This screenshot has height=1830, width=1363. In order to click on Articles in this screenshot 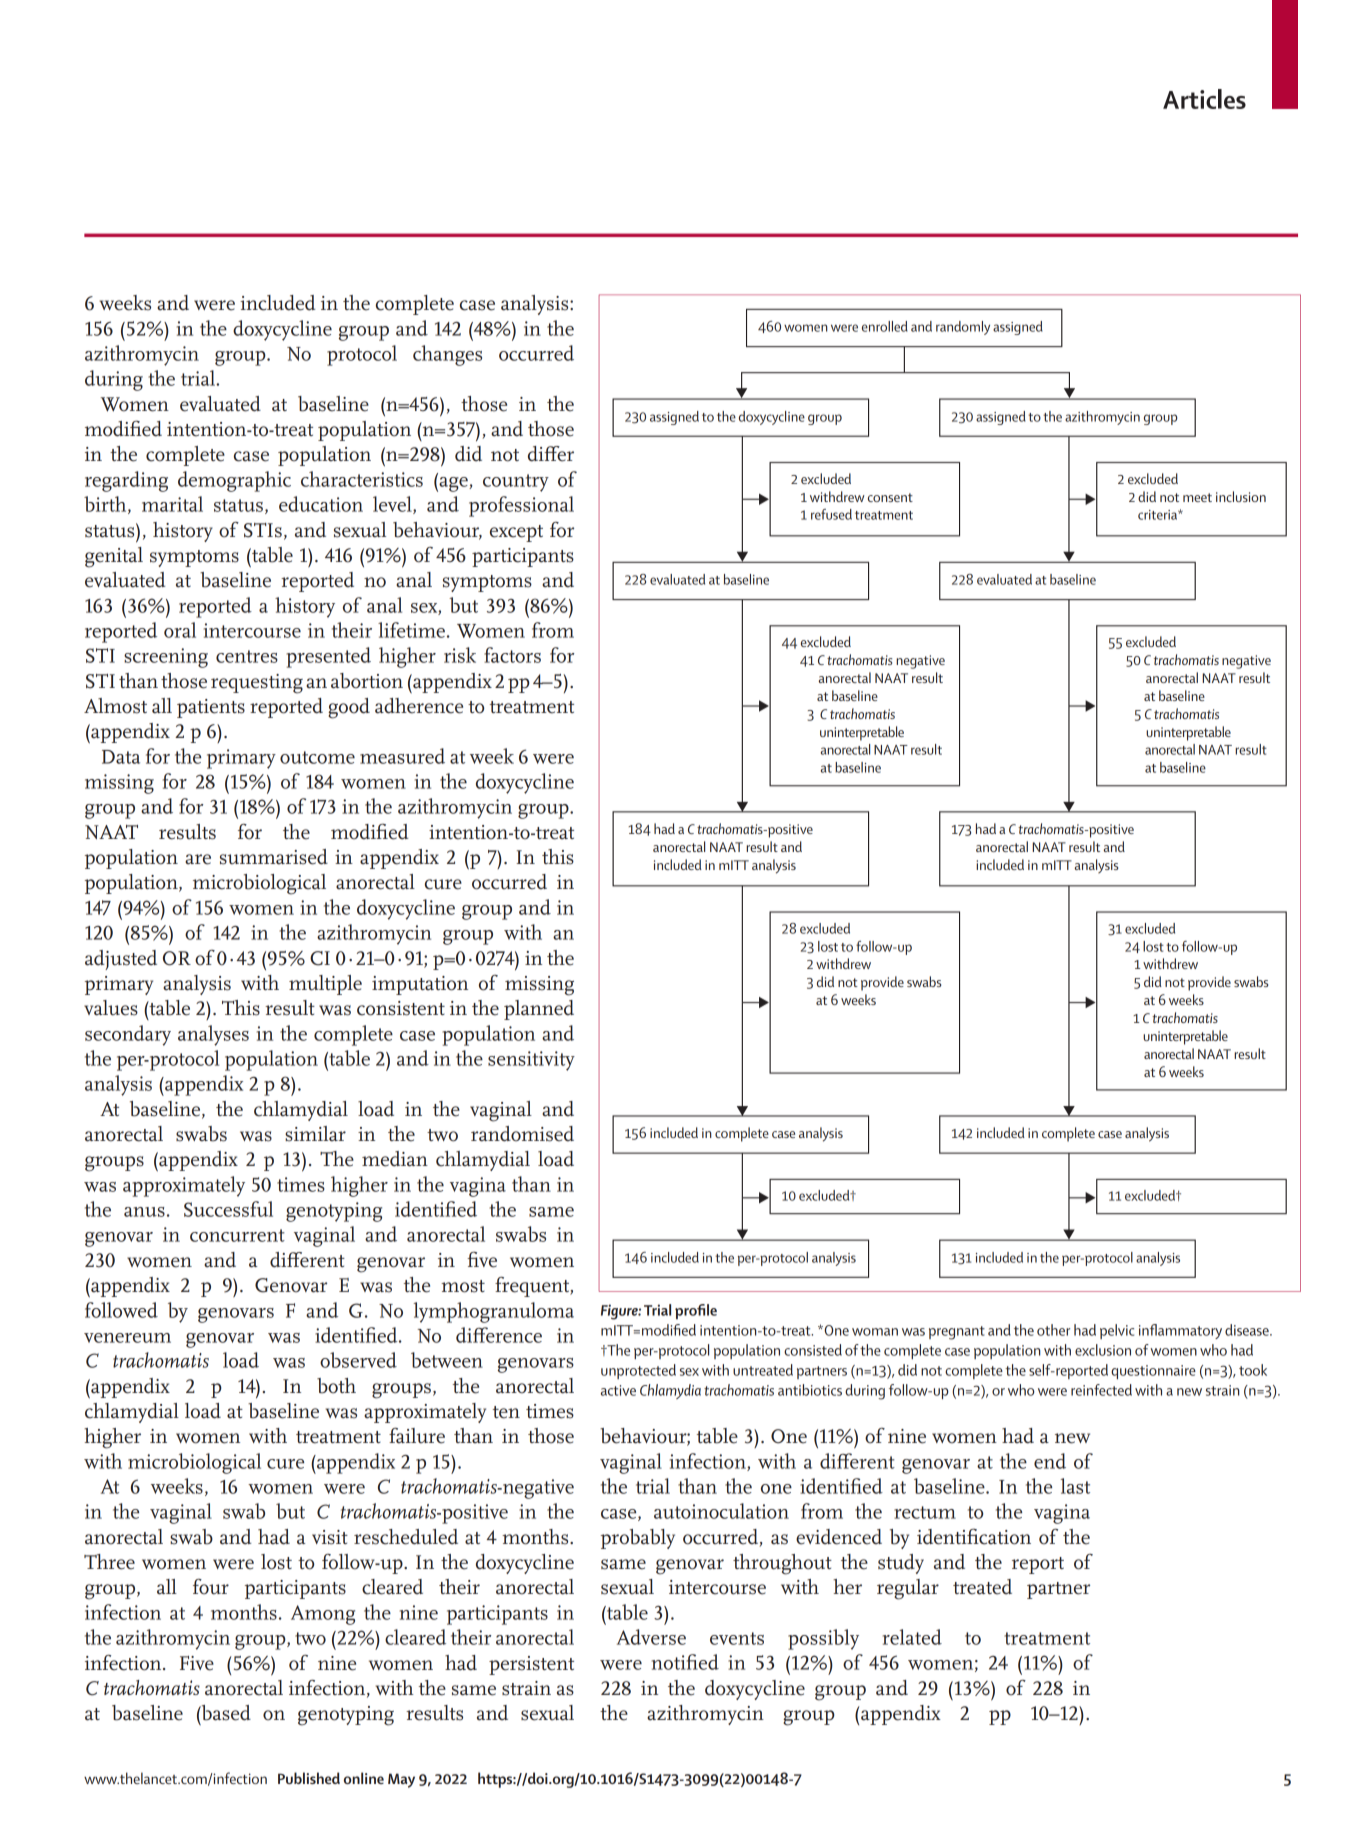, I will do `click(1204, 99)`.
